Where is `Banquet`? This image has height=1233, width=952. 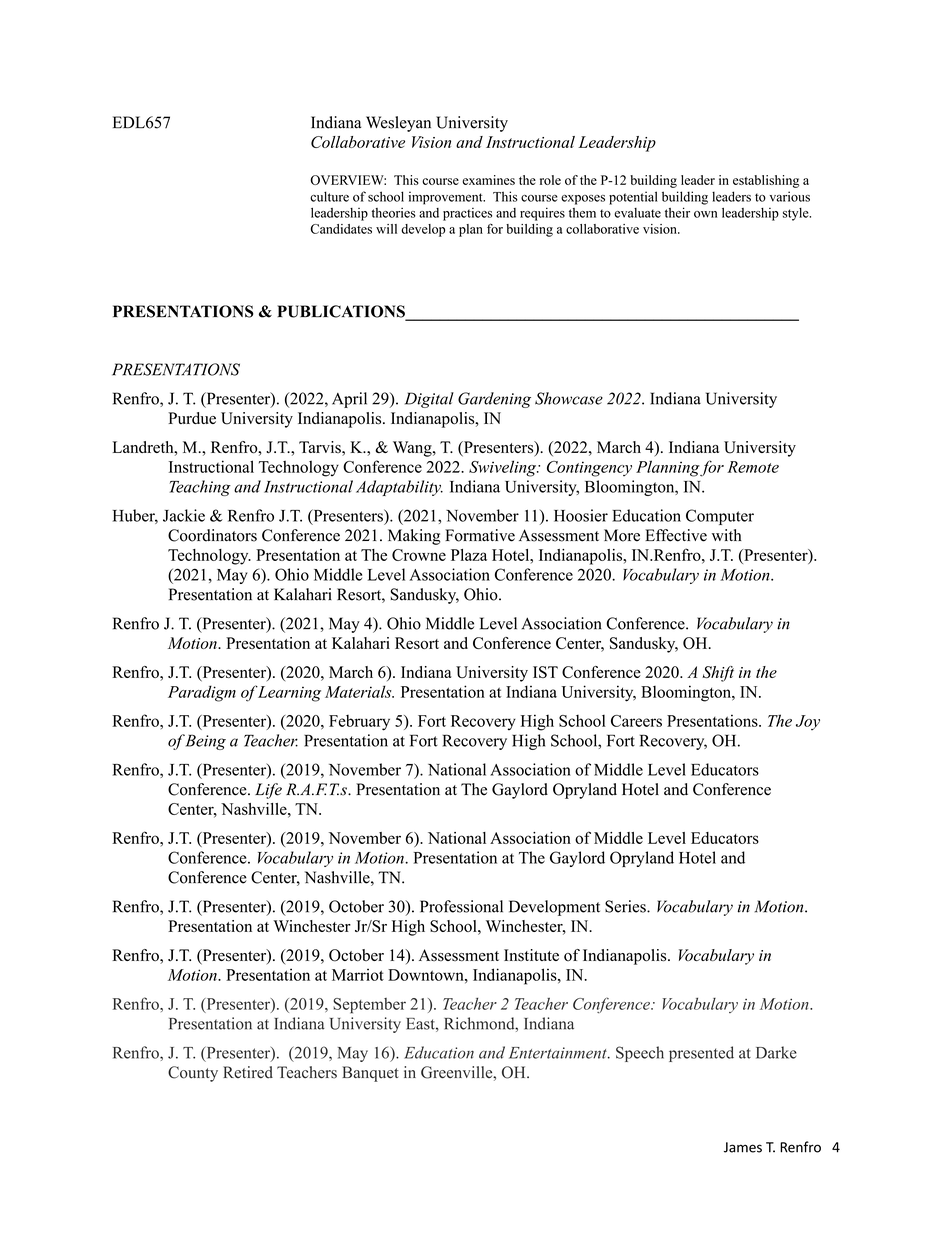 Banquet is located at coordinates (370, 1074).
